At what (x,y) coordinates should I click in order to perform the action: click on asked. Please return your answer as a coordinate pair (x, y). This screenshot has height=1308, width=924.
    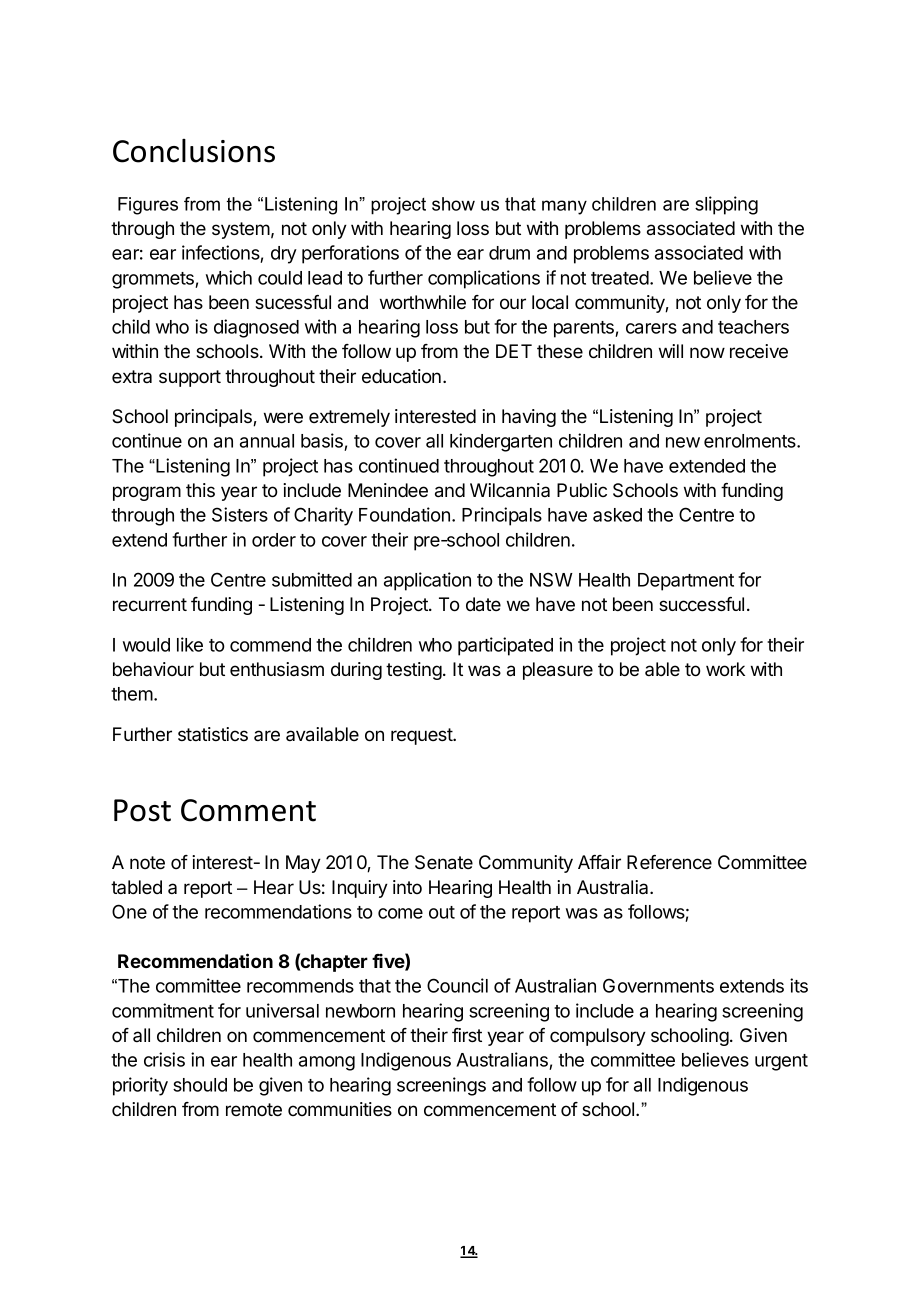
    Looking at the image, I should click on (617, 515).
